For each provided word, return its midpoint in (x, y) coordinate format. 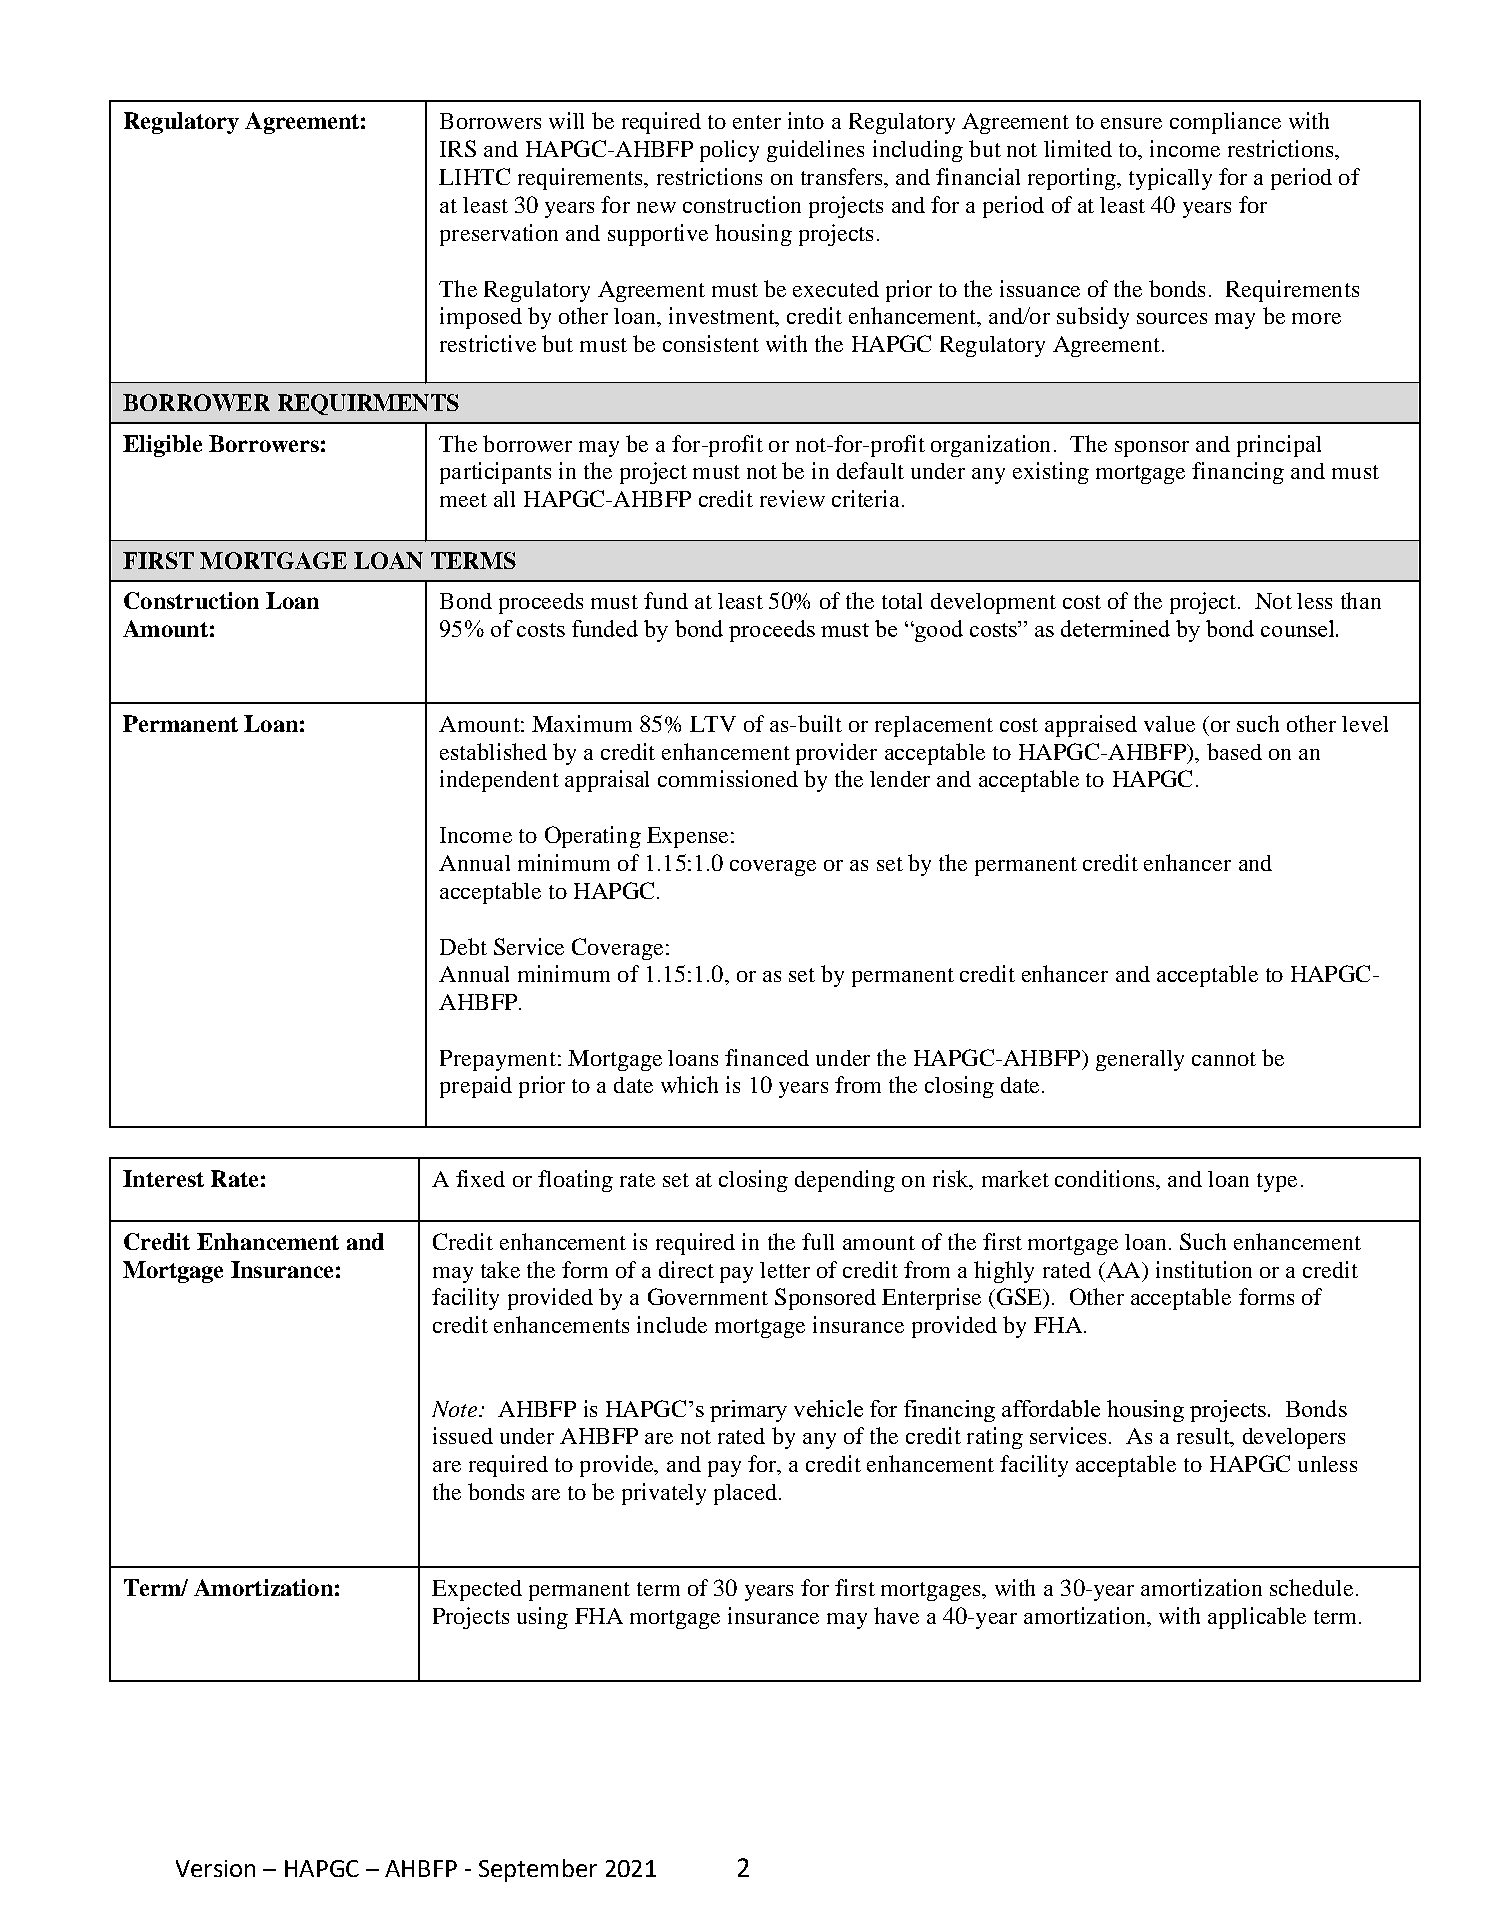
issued (463, 1435)
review (792, 498)
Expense (687, 837)
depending (845, 1181)
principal (1279, 446)
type (1277, 1182)
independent (499, 781)
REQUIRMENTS (368, 404)
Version (215, 1868)
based (1234, 751)
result (1204, 1437)
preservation (499, 235)
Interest (163, 1178)
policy (729, 151)
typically (1170, 179)
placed (745, 1494)
